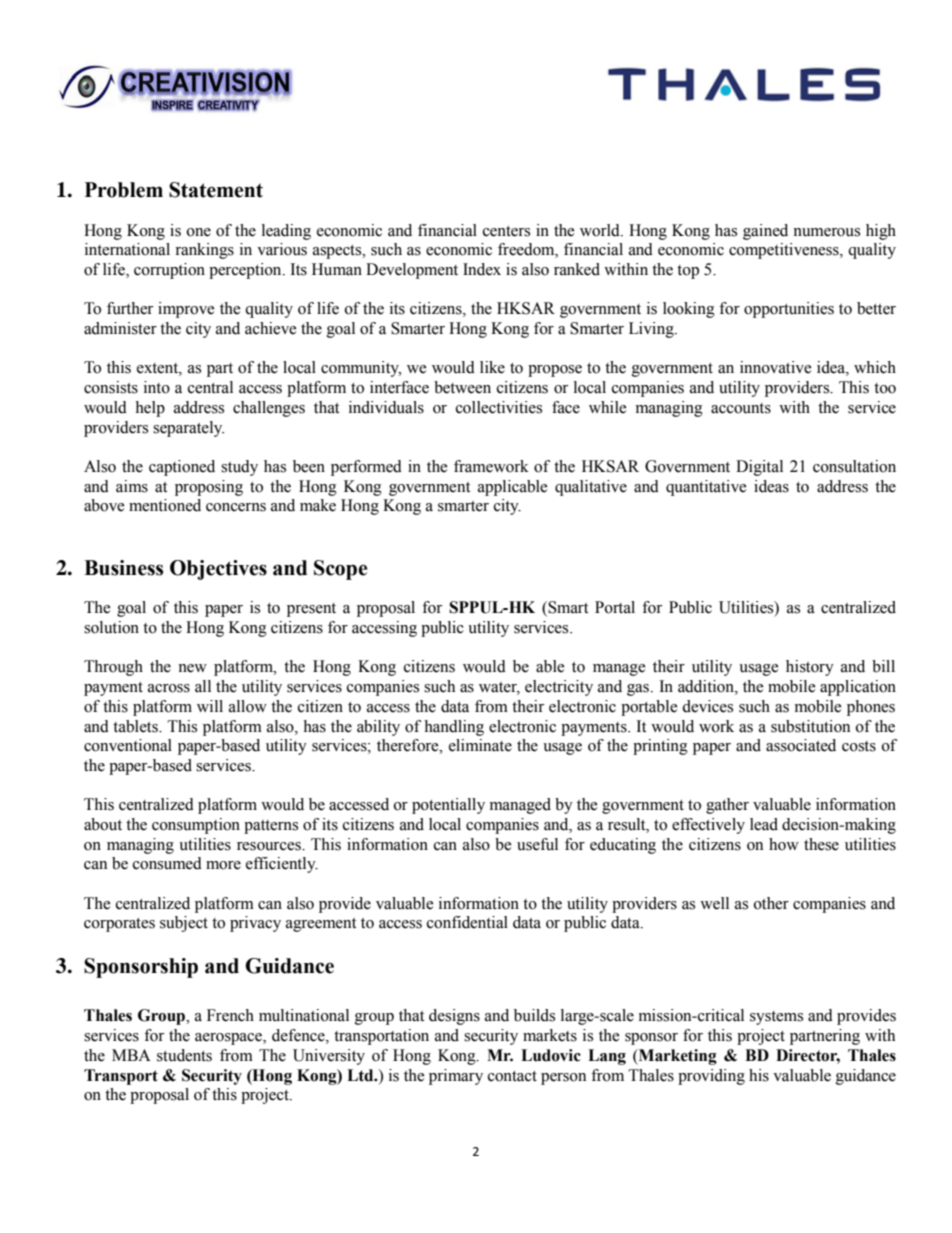 This screenshot has height=1233, width=952. I want to click on gained, so click(765, 232).
